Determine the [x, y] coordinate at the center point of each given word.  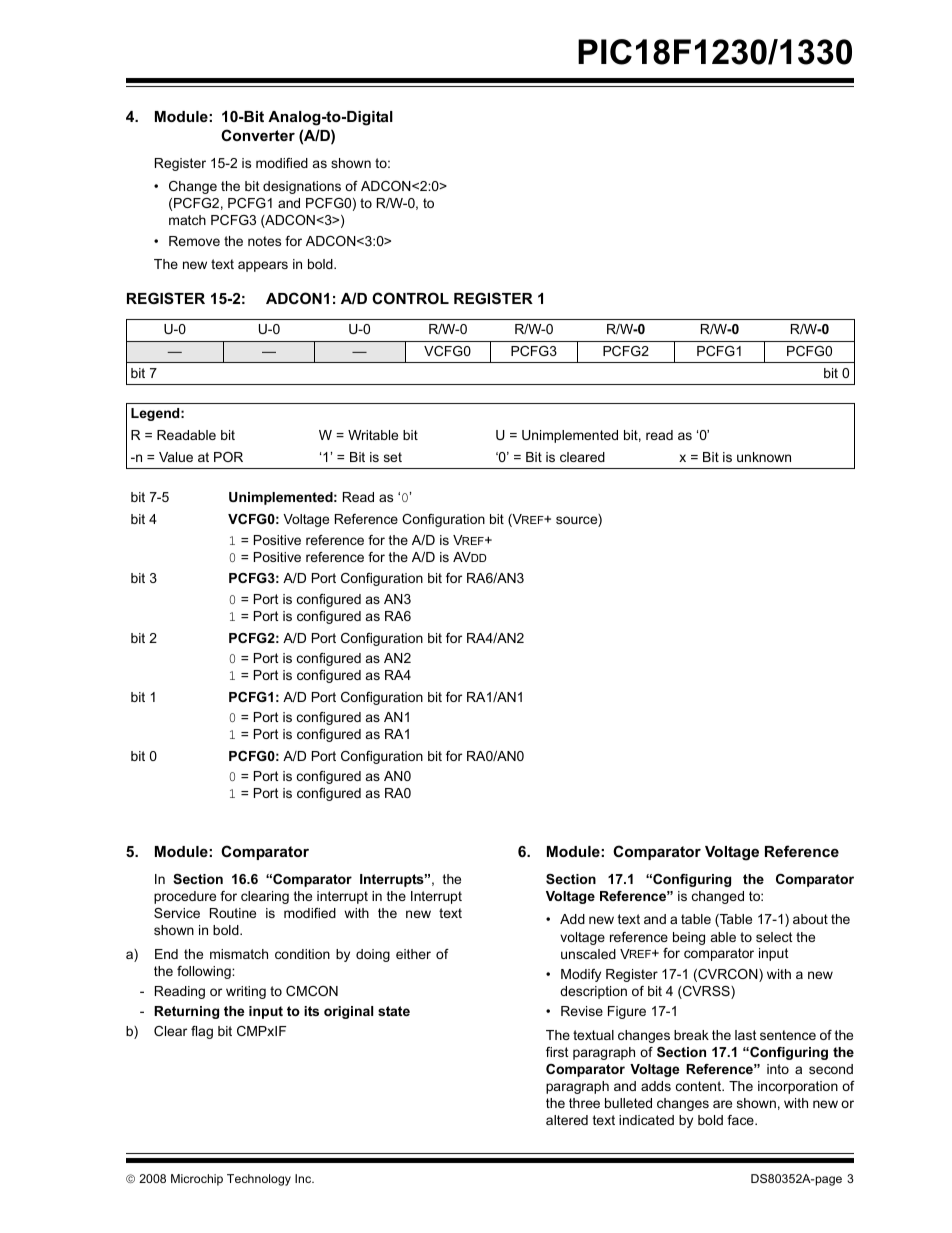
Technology [259, 1180]
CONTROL [410, 298]
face [741, 1120]
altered [567, 1120]
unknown [764, 457]
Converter [258, 135]
